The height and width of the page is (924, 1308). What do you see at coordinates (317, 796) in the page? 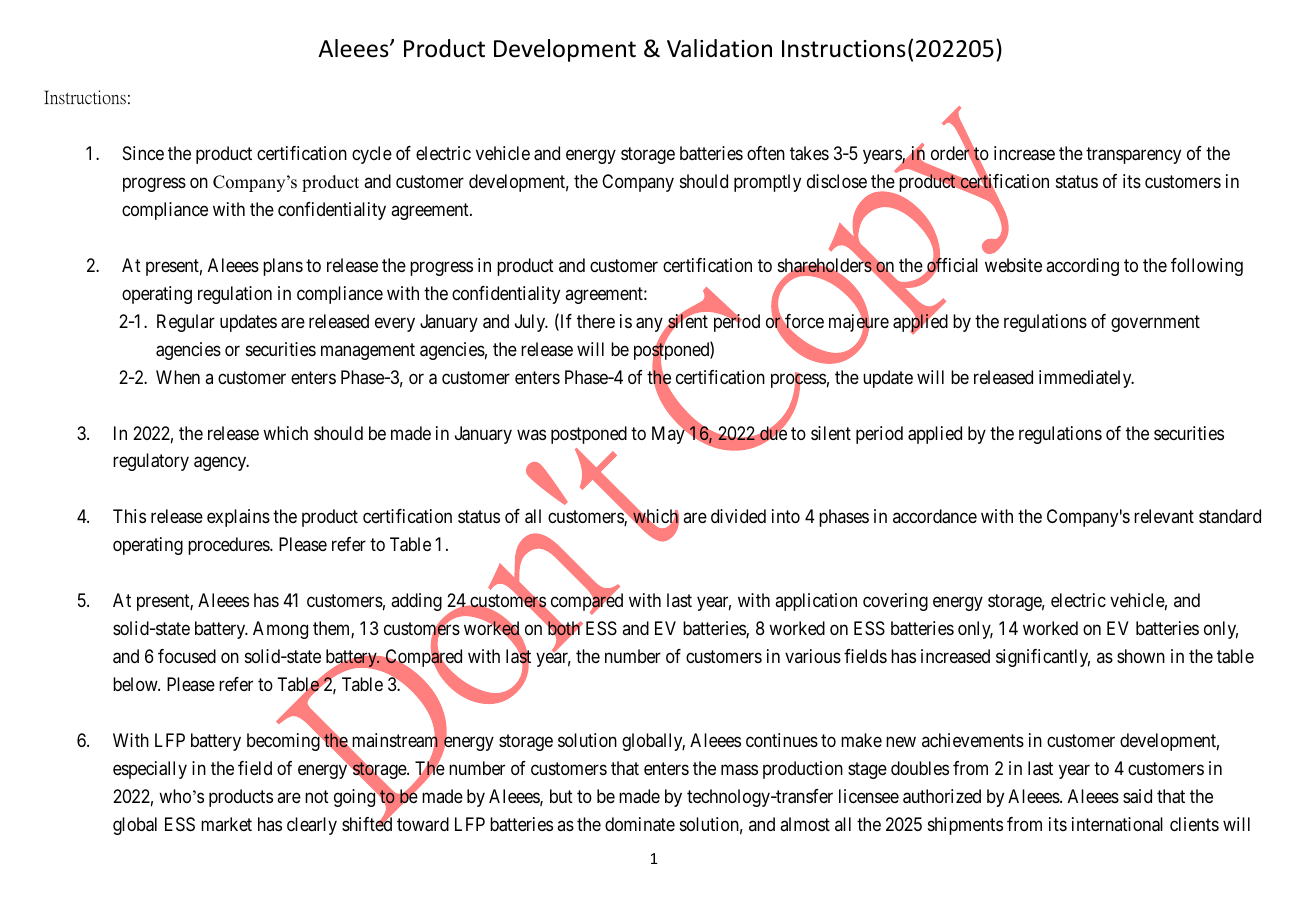
I see `not` at bounding box center [317, 796].
